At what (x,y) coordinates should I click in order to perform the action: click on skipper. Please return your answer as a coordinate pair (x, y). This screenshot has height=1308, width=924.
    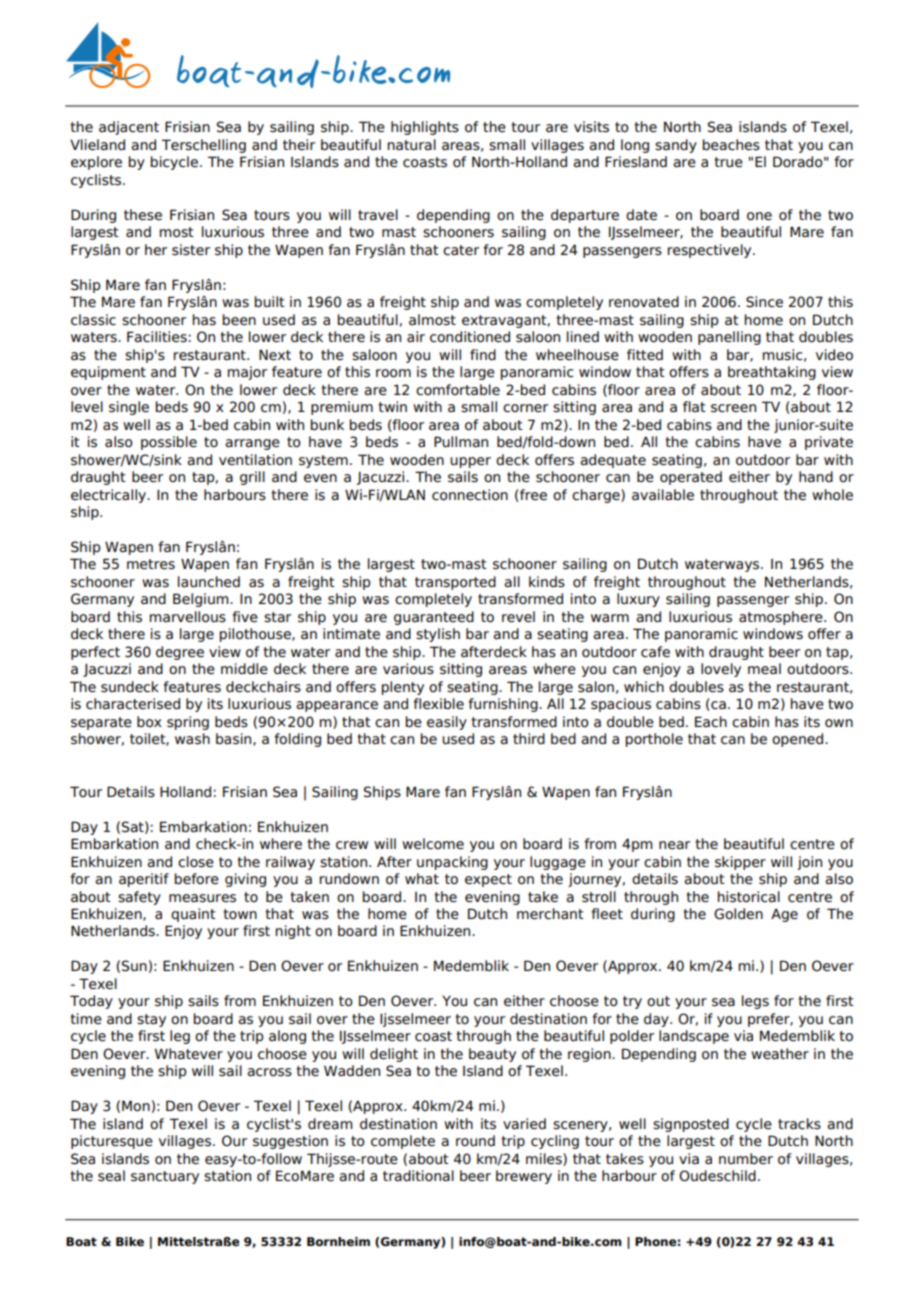
    Looking at the image, I should click on (740, 863).
